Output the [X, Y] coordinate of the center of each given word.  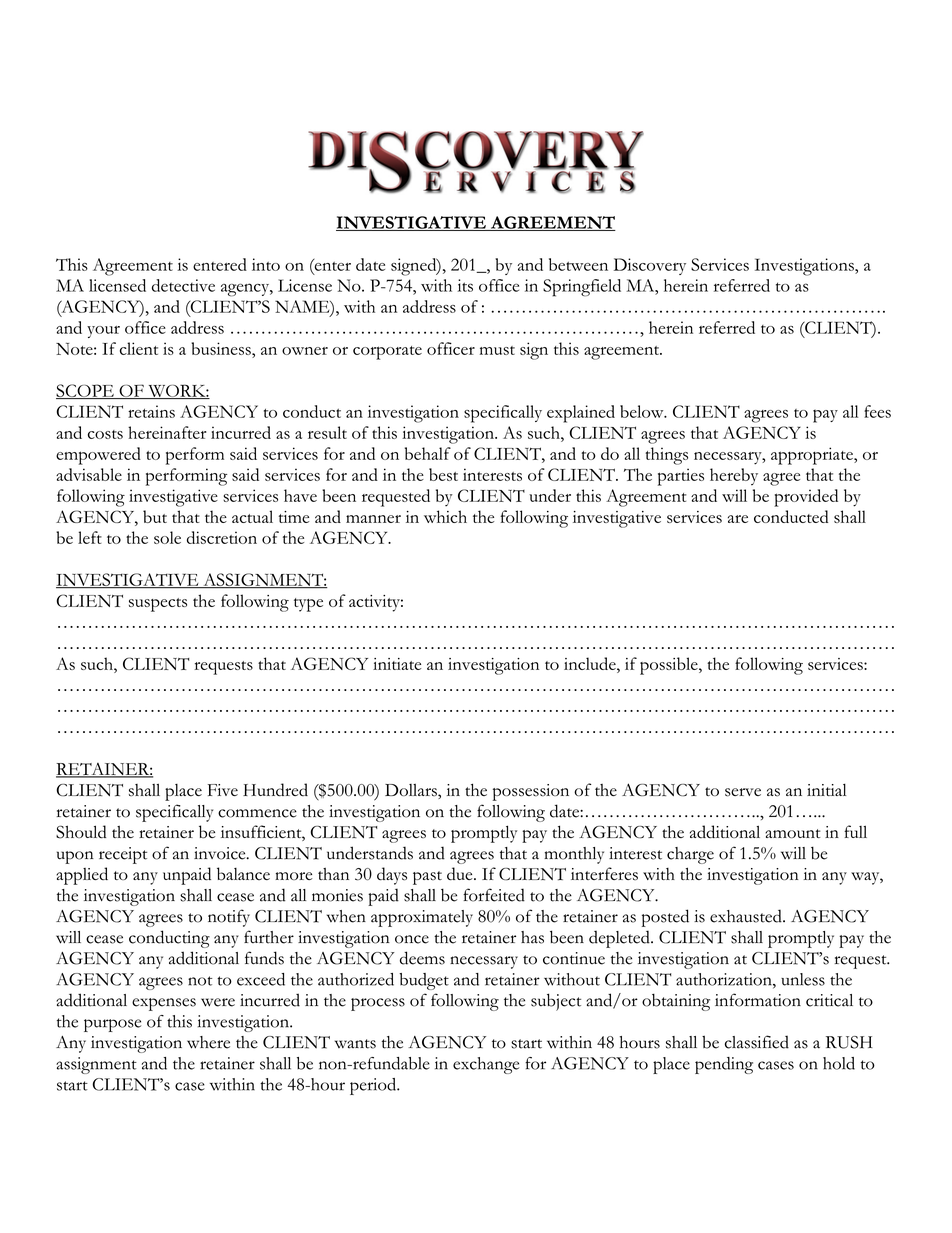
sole [167, 537]
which [445, 516]
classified [757, 1042]
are [738, 519]
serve [743, 792]
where [208, 1042]
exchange [486, 1065]
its [465, 285]
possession [531, 792]
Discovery [650, 266]
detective [183, 285]
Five [223, 790]
